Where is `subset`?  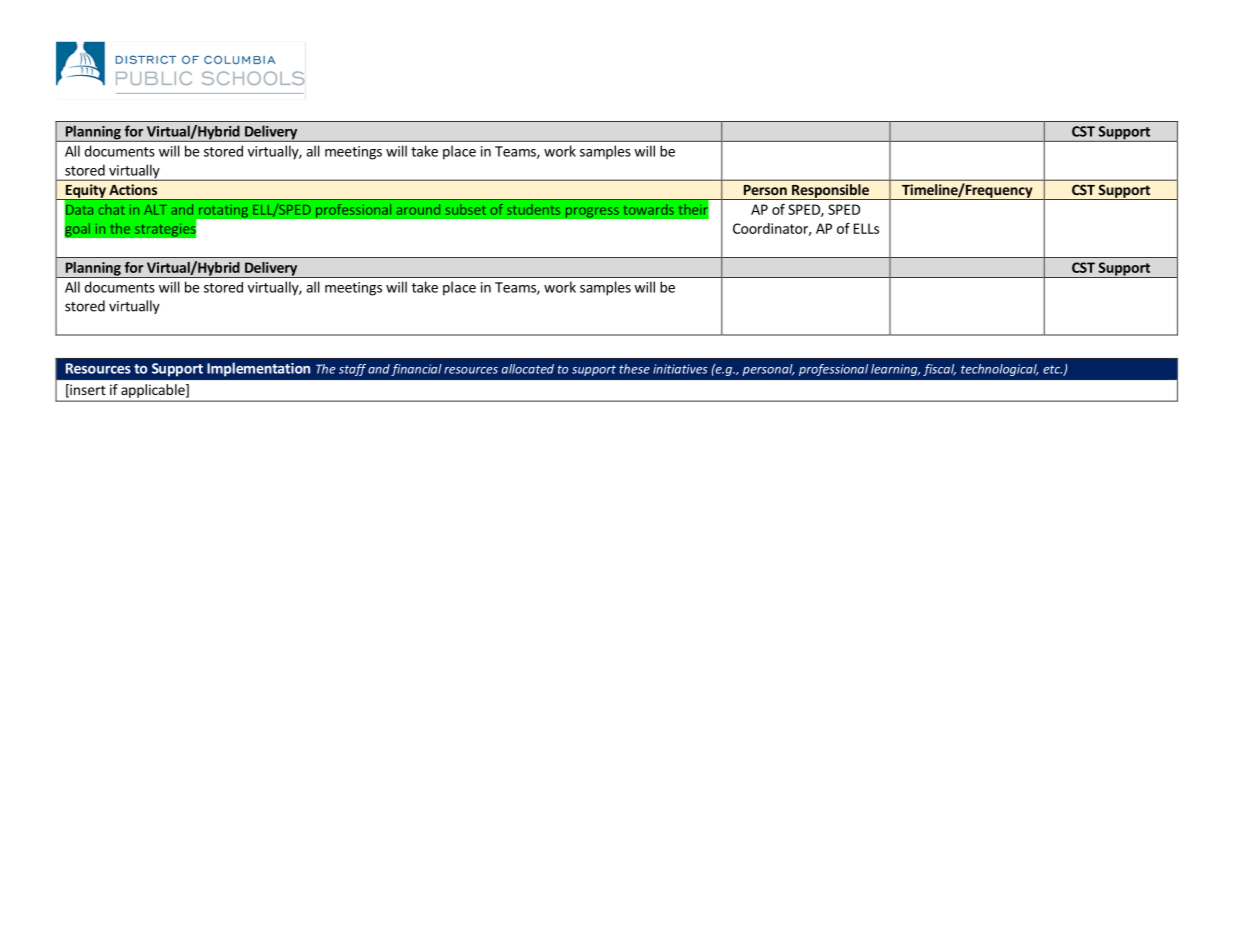 subset is located at coordinates (466, 209).
